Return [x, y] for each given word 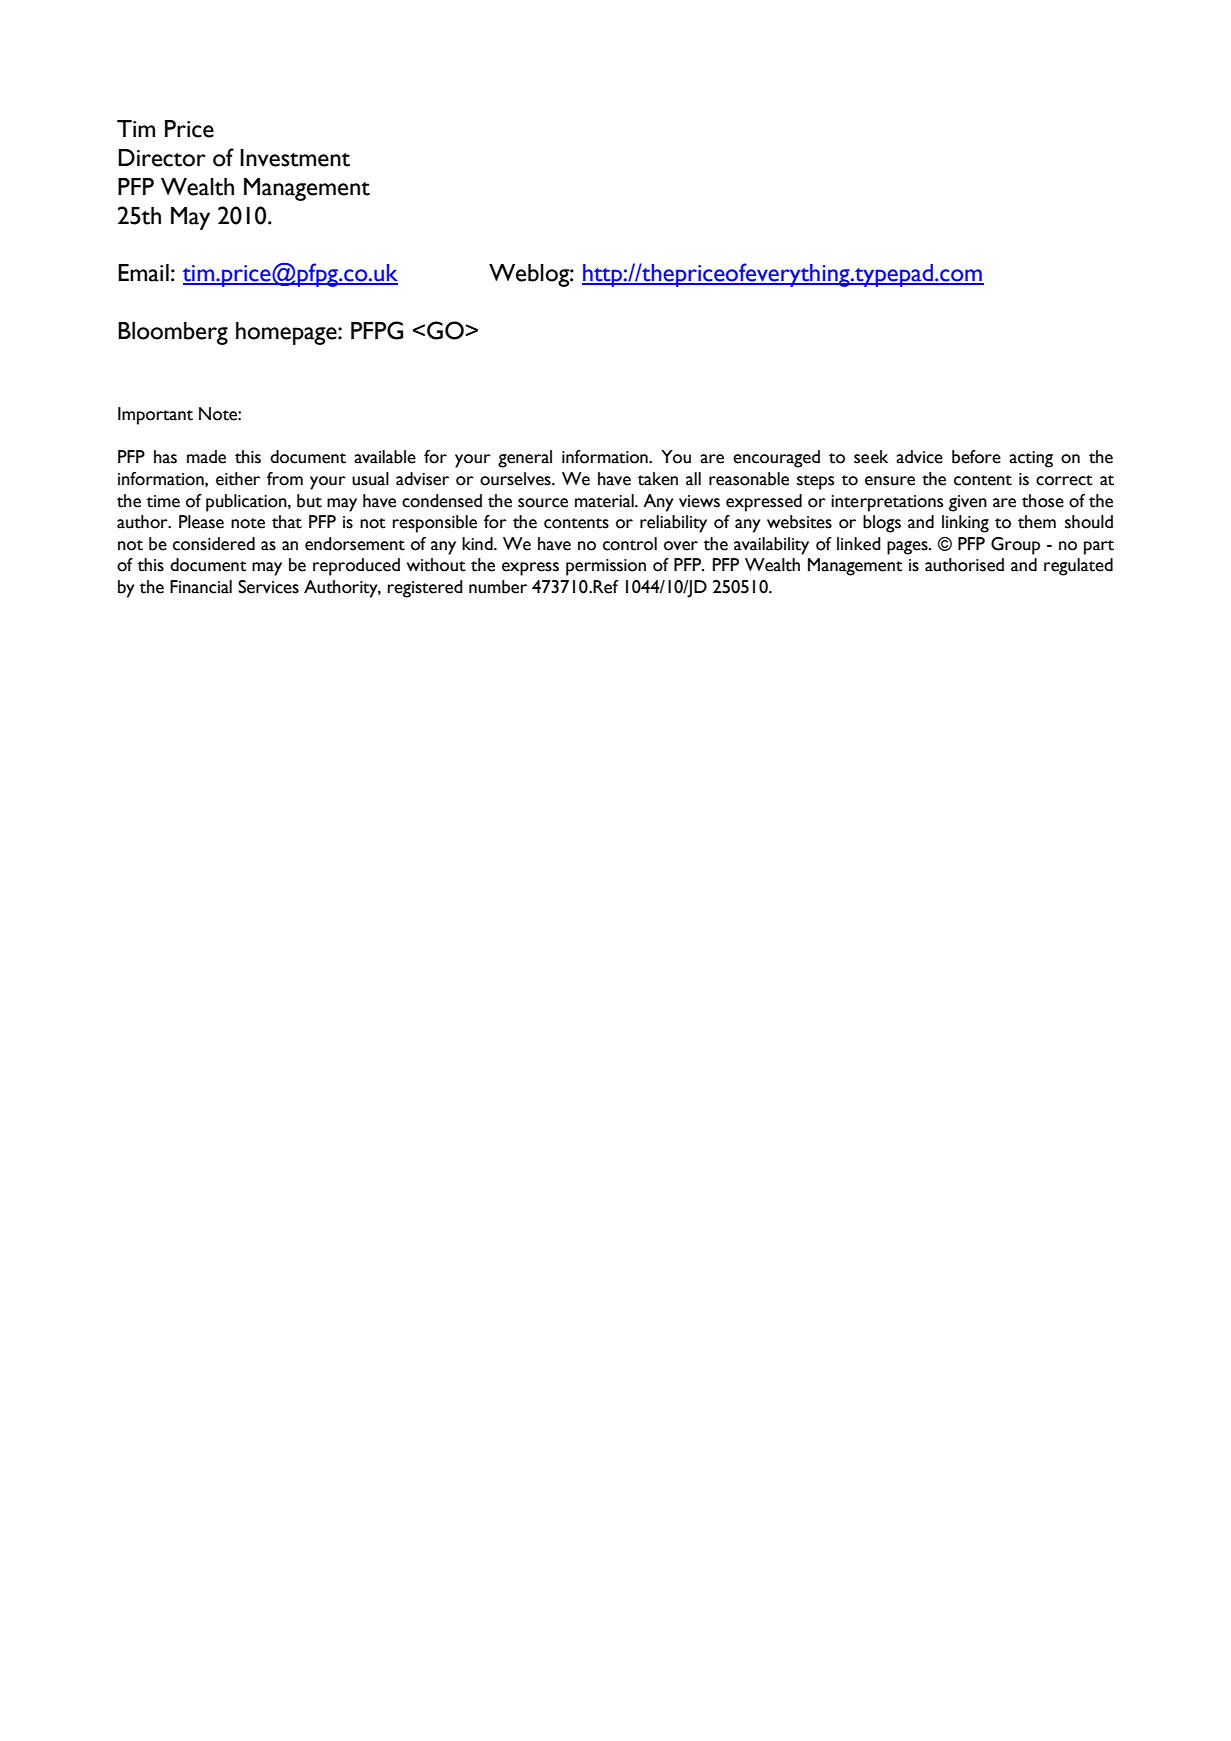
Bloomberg [173, 333]
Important [155, 416]
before [976, 457]
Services [268, 587]
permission [606, 567]
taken [658, 479]
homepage [287, 333]
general [525, 459]
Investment [295, 158]
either [238, 479]
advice [919, 457]
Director [162, 158]
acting [1031, 459]
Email [143, 273]
